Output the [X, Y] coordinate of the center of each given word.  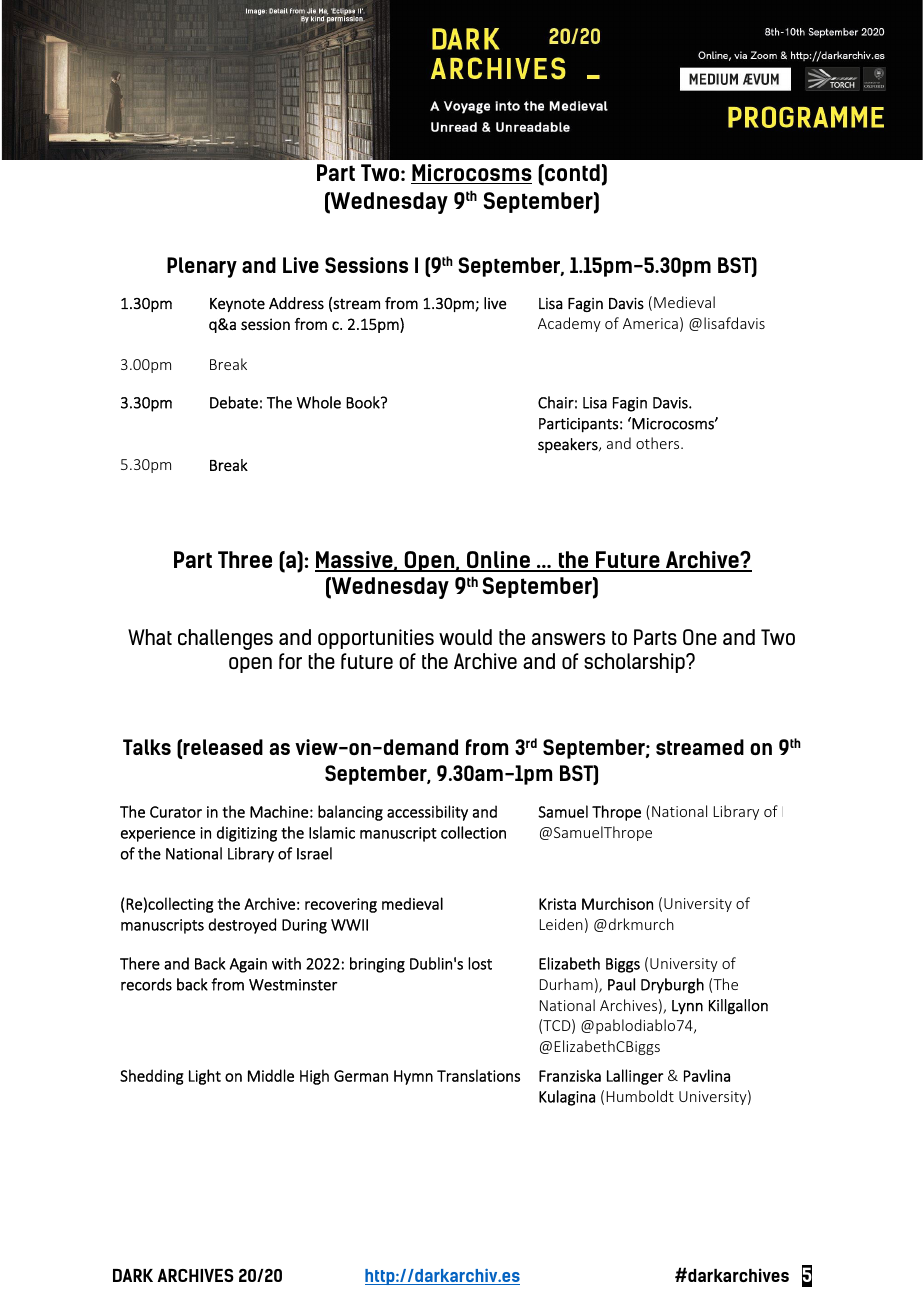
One [700, 637]
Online [498, 561]
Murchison [617, 903]
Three [245, 559]
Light [205, 1077]
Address [296, 303]
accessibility [427, 813]
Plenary [202, 267]
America [650, 323]
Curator [176, 812]
